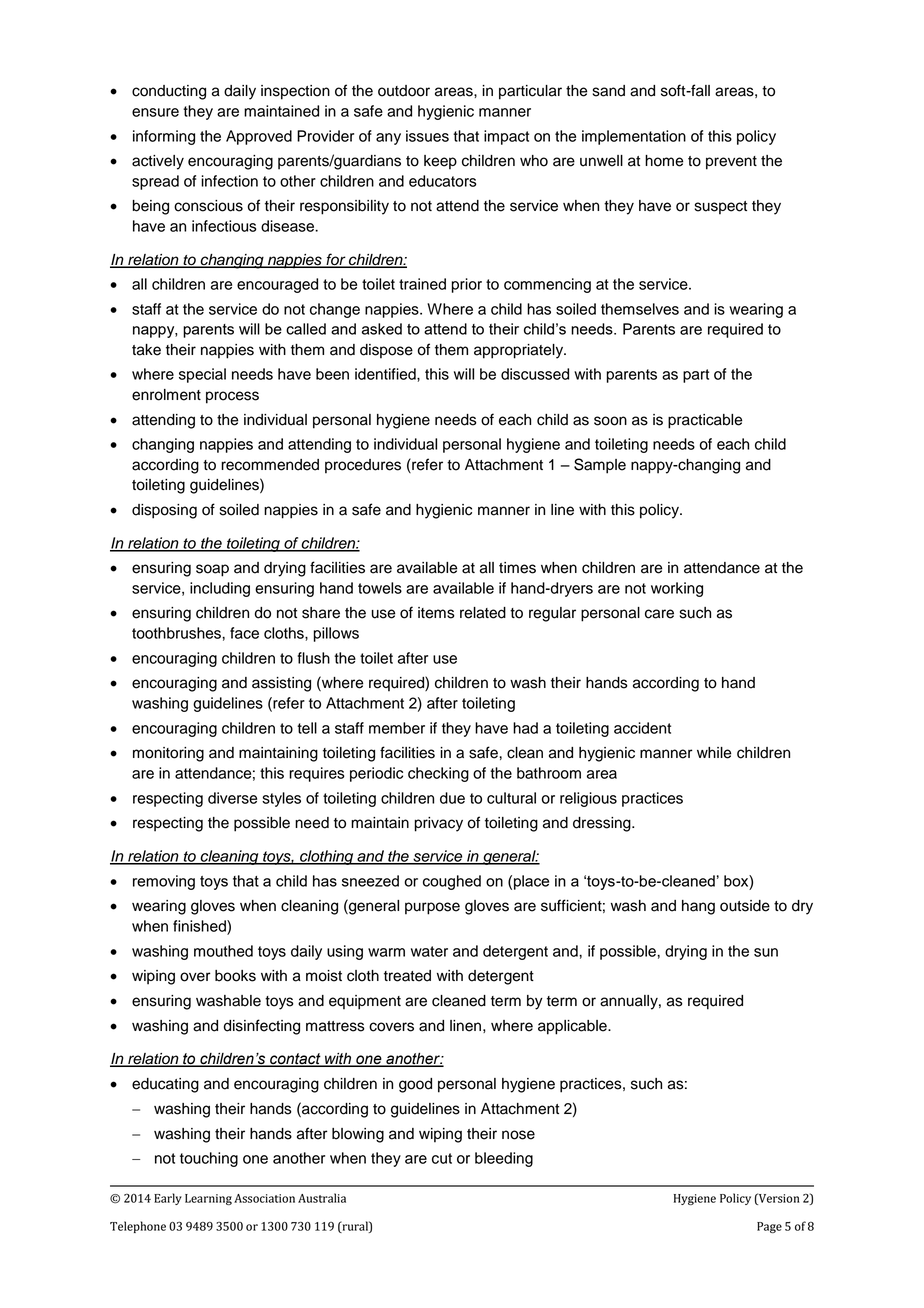  I want to click on issues, so click(427, 136).
